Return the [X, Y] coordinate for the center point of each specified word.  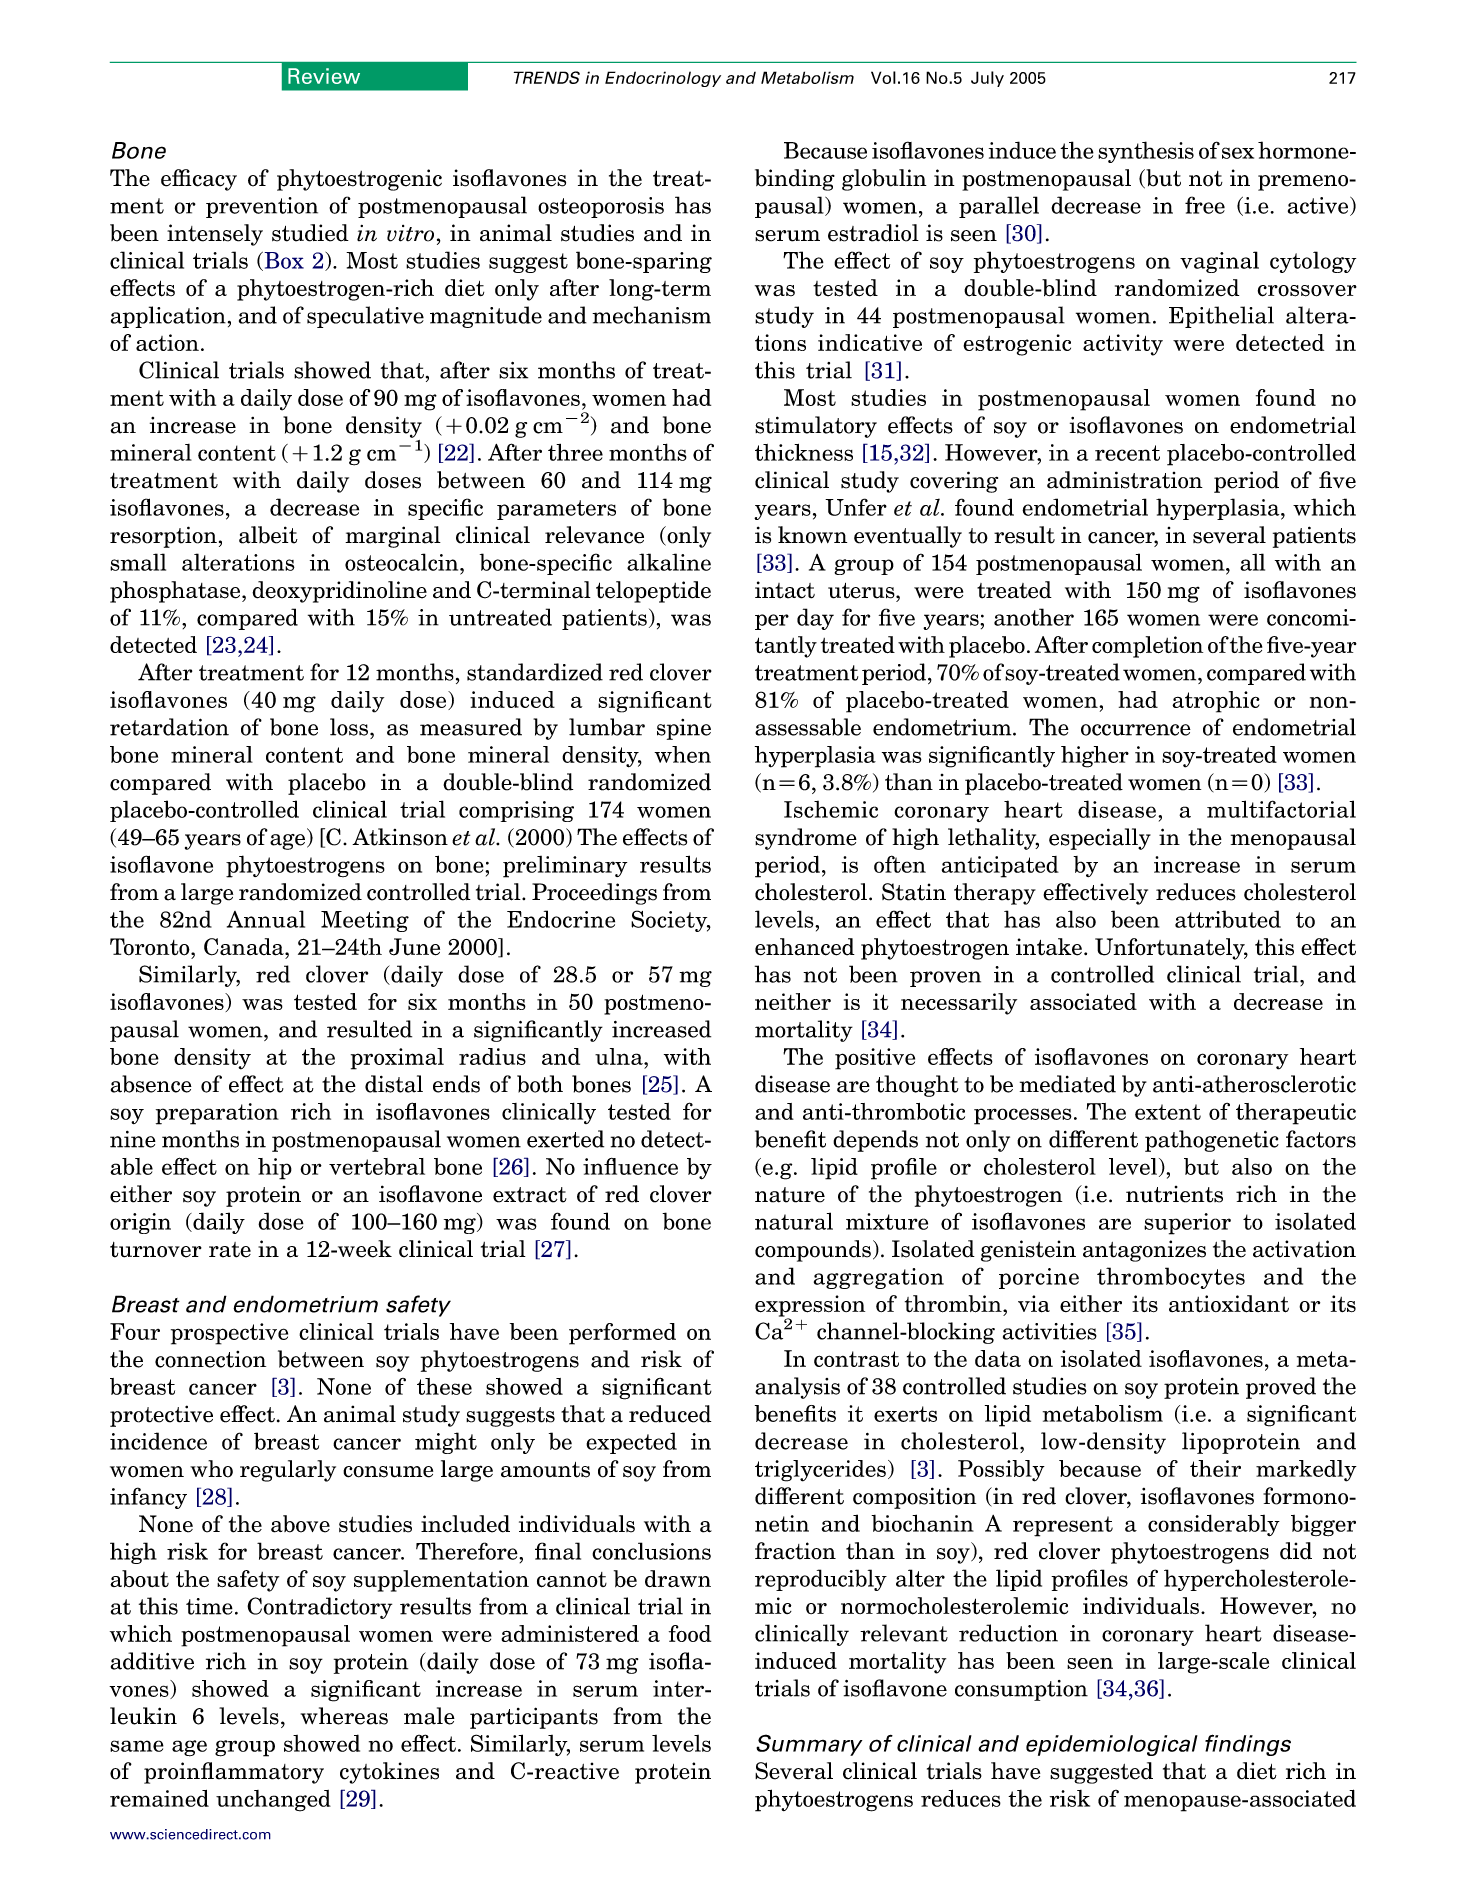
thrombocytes [1171, 1278]
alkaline [669, 562]
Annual [266, 919]
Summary [809, 1745]
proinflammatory [234, 1773]
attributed [1228, 919]
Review [324, 76]
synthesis [1146, 152]
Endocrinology [663, 79]
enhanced [805, 947]
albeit [268, 535]
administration [1125, 480]
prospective [229, 1334]
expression [810, 1307]
